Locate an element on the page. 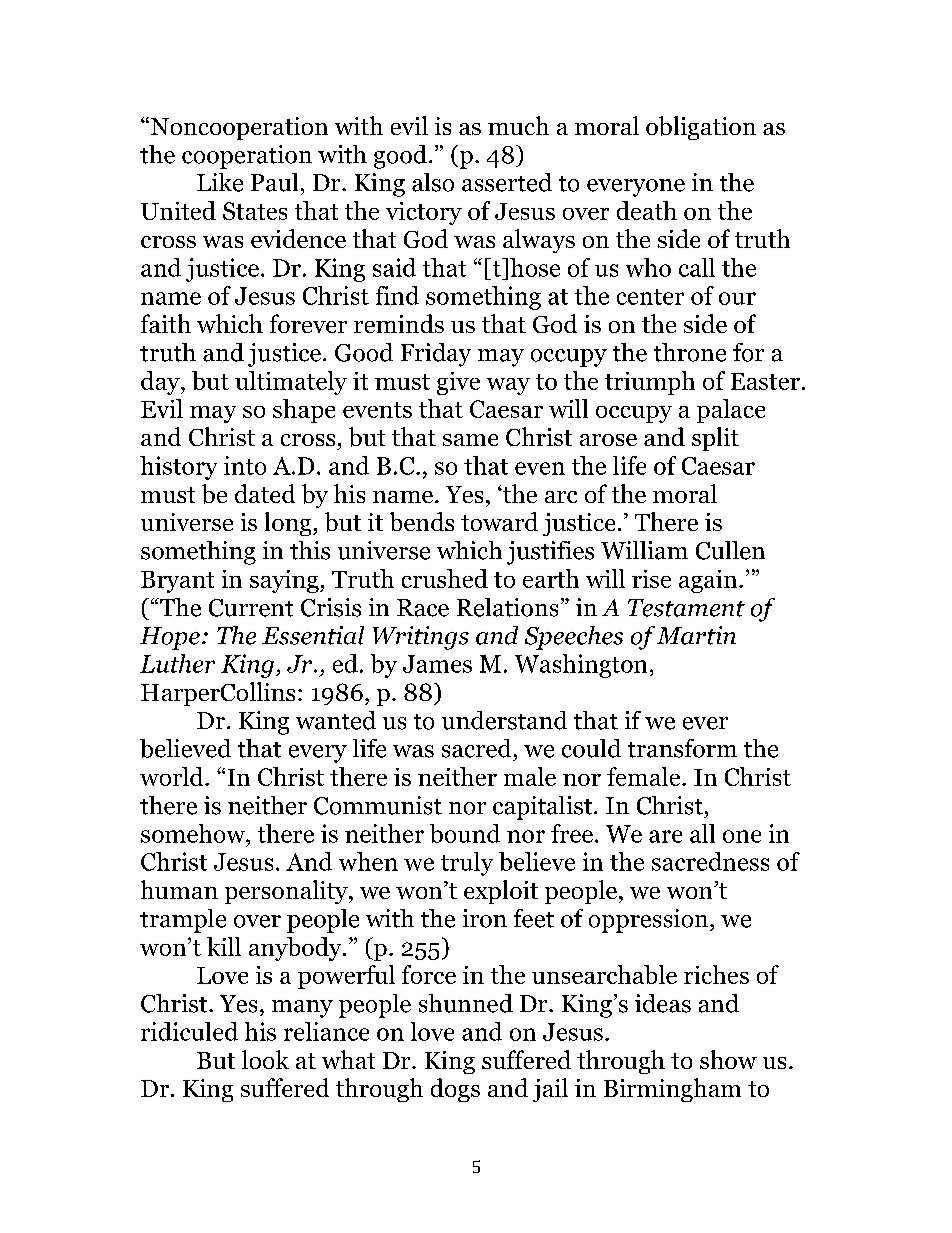  same is located at coordinates (470, 440).
